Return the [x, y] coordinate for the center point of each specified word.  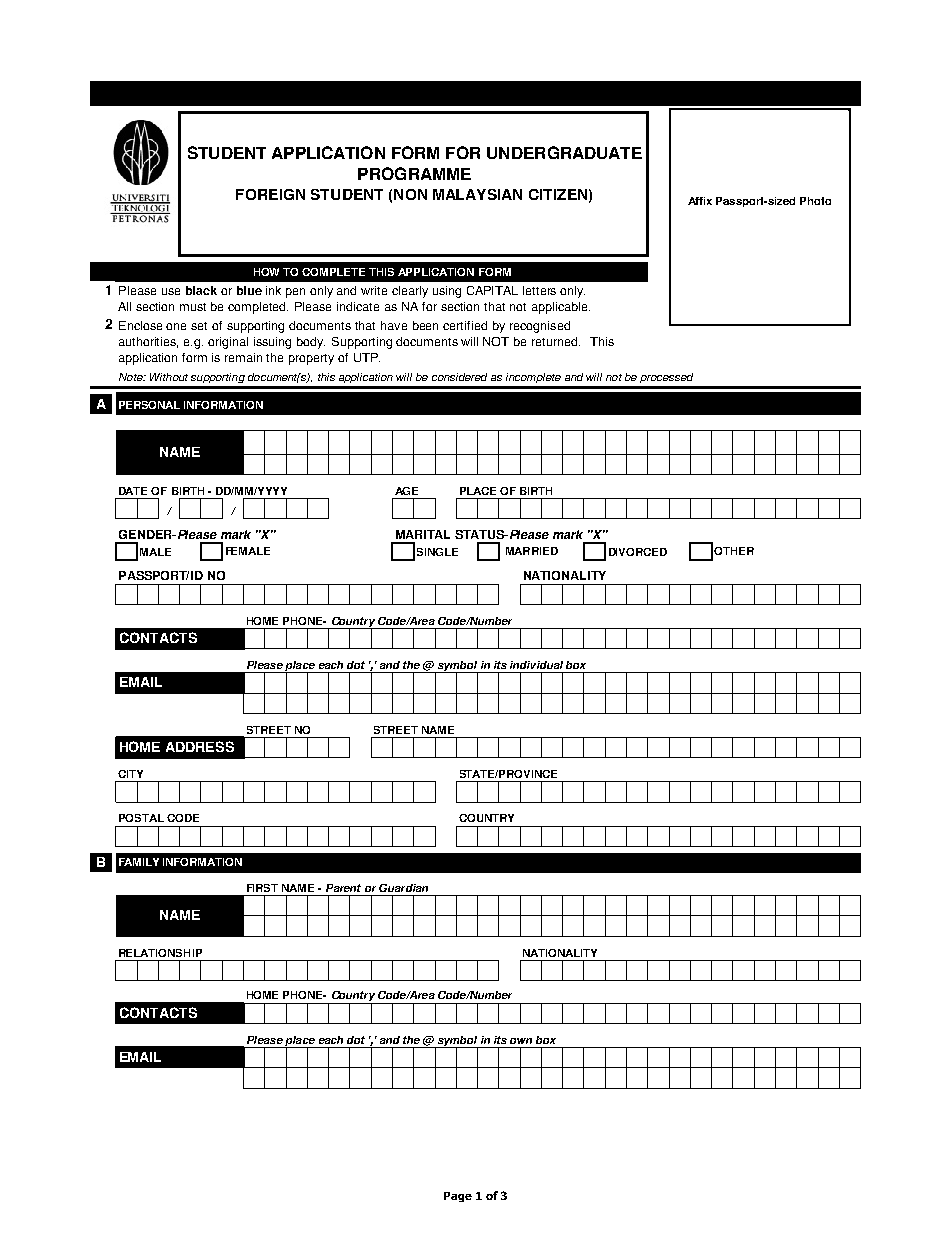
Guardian [403, 888]
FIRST [262, 888]
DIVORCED [638, 552]
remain [243, 357]
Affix [700, 201]
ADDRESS [200, 746]
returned [556, 341]
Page [458, 1197]
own [521, 1041]
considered [459, 377]
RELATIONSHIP [160, 953]
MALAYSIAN [477, 194]
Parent [343, 888]
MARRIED [532, 551]
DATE [133, 491]
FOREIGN [270, 194]
